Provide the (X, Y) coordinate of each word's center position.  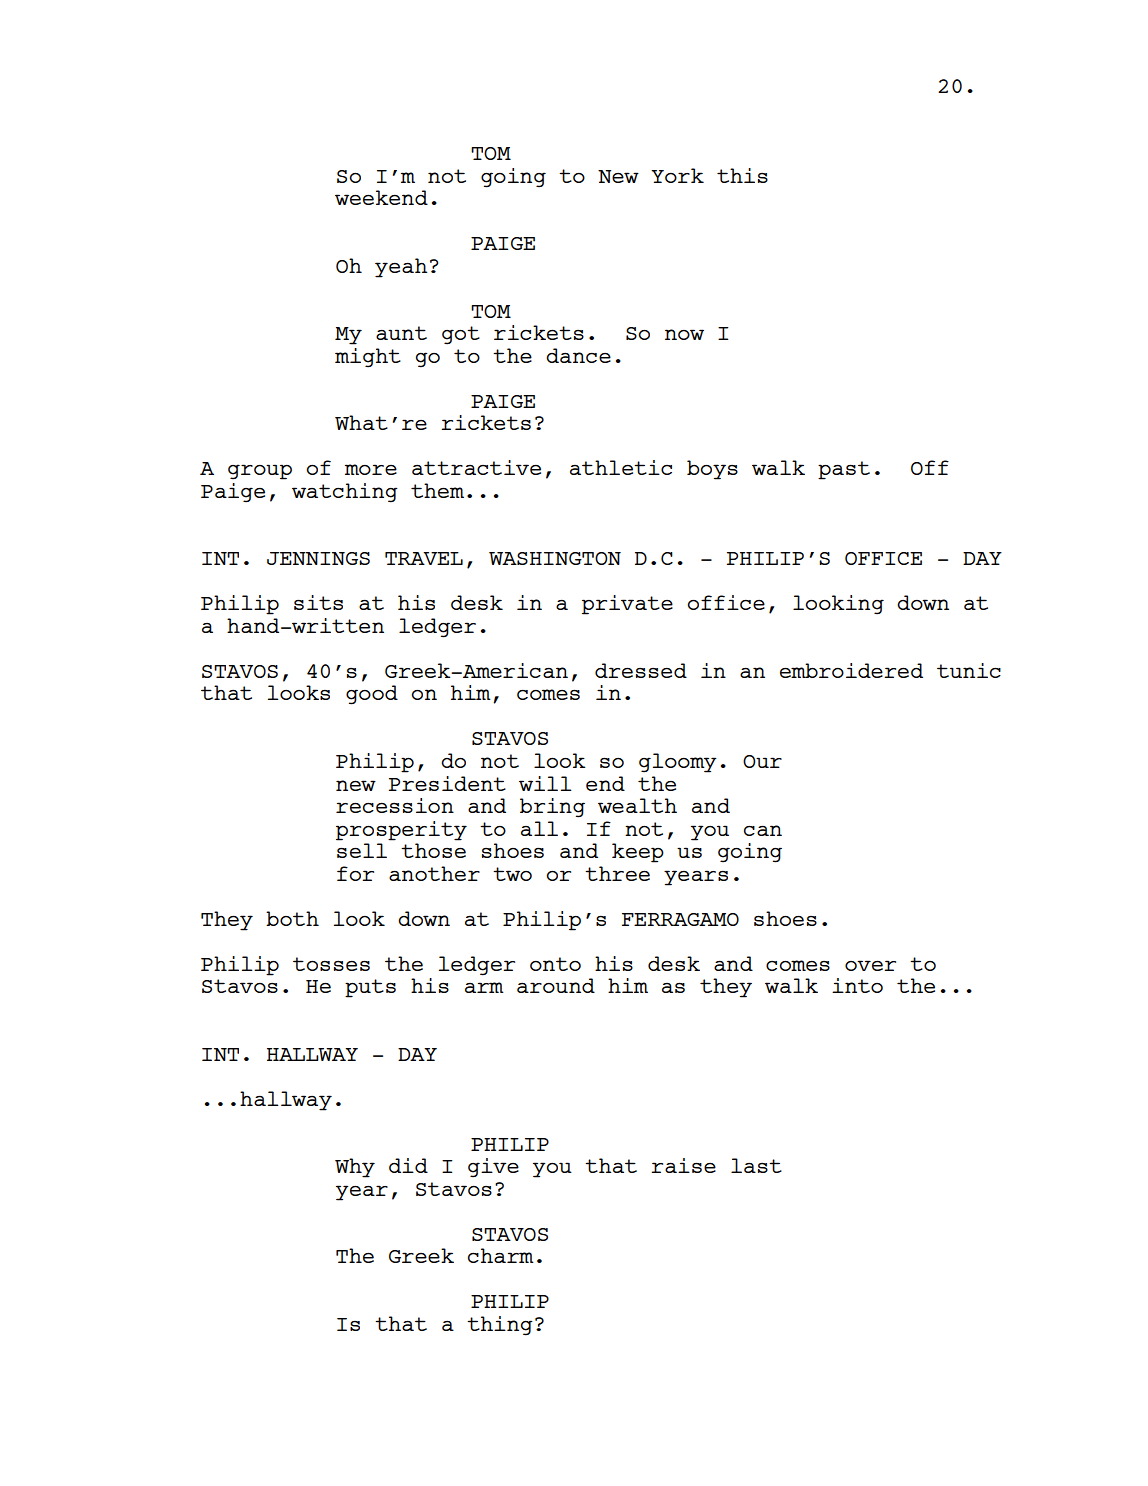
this (742, 175)
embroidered (851, 670)
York (677, 175)
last (756, 1165)
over (870, 965)
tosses (331, 964)
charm (501, 1255)
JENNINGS (318, 558)
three (617, 873)
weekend (381, 197)
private (627, 605)
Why (355, 1168)
